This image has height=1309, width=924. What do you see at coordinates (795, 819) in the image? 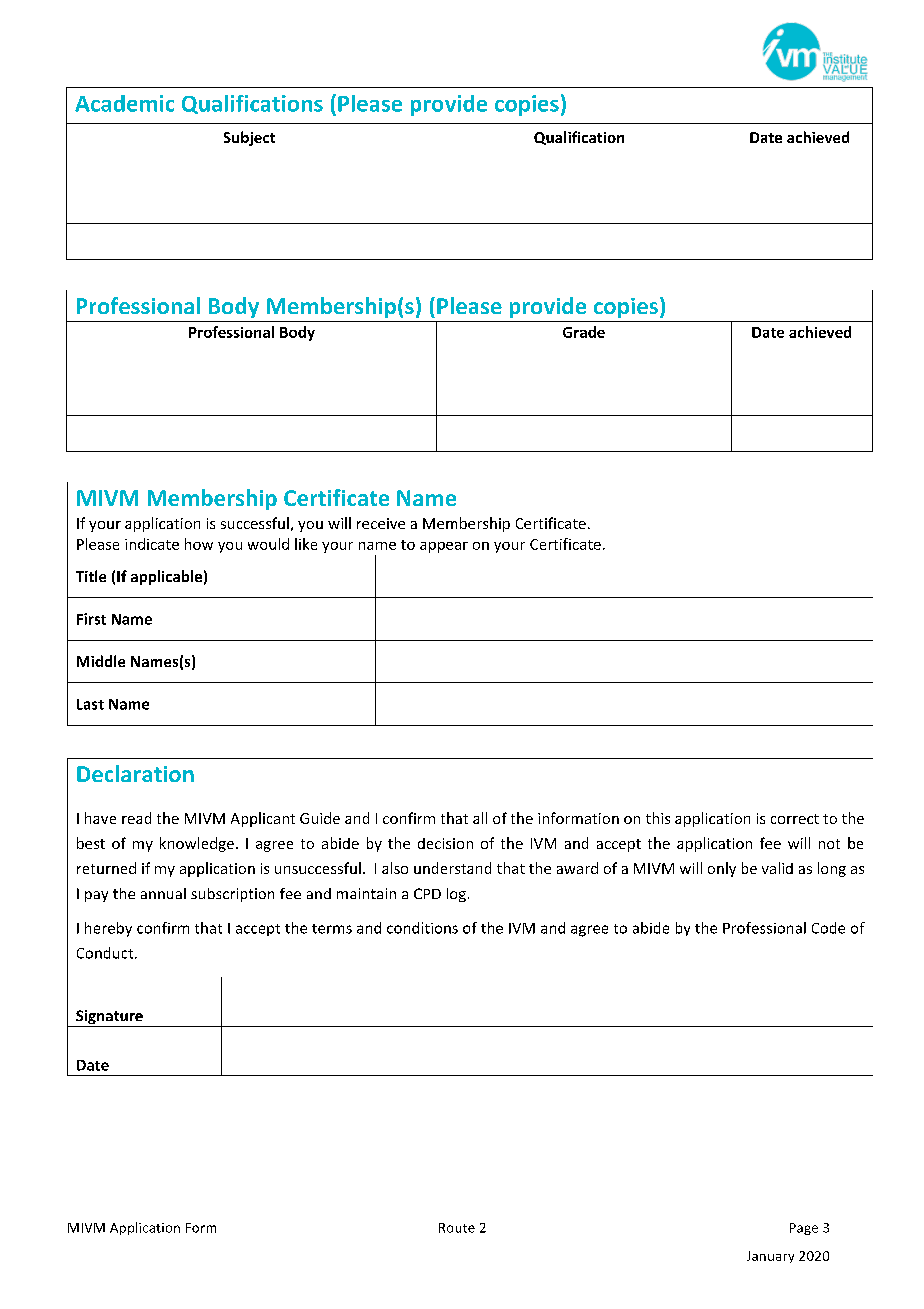
I see `correct` at bounding box center [795, 819].
